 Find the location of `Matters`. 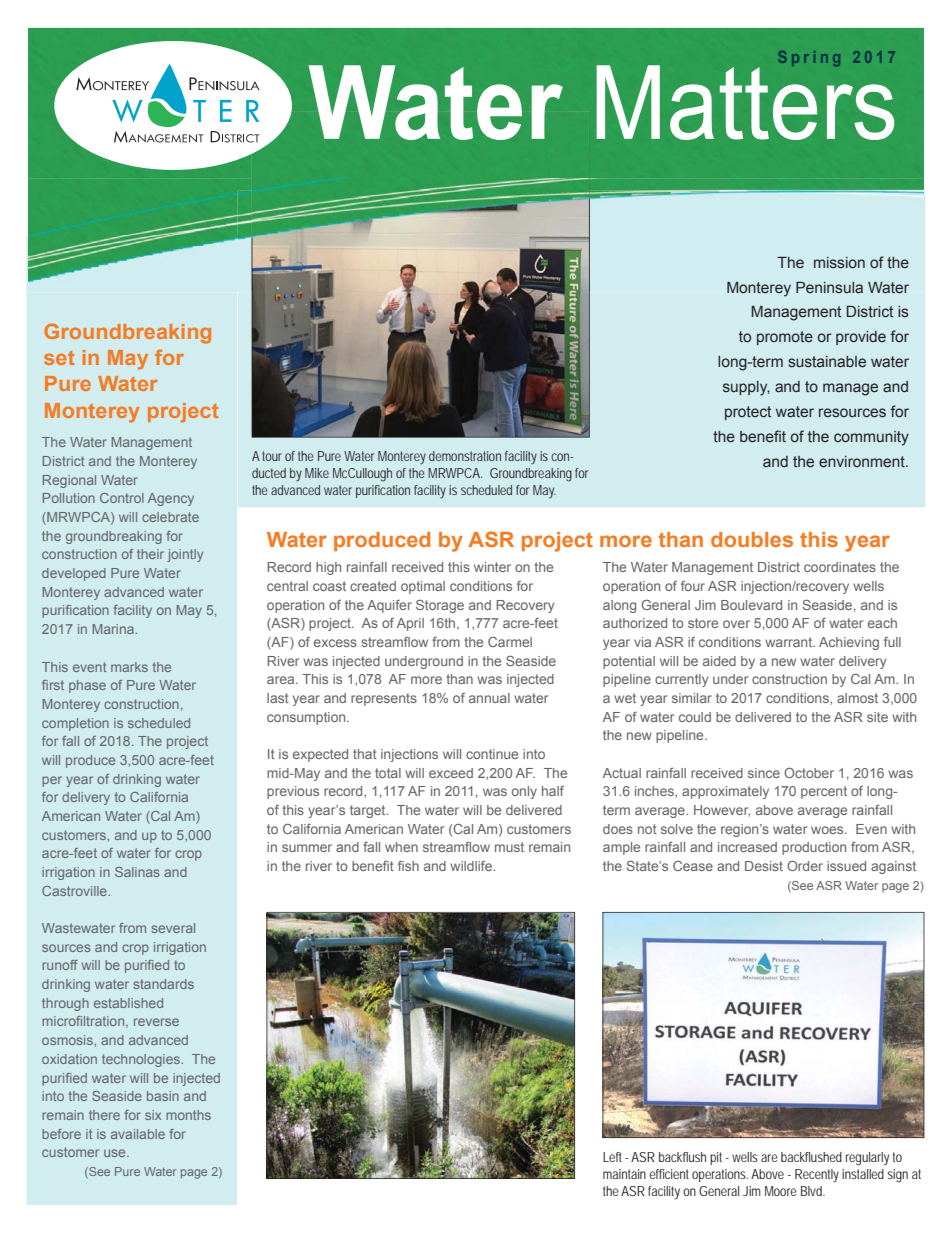

Matters is located at coordinates (745, 101).
